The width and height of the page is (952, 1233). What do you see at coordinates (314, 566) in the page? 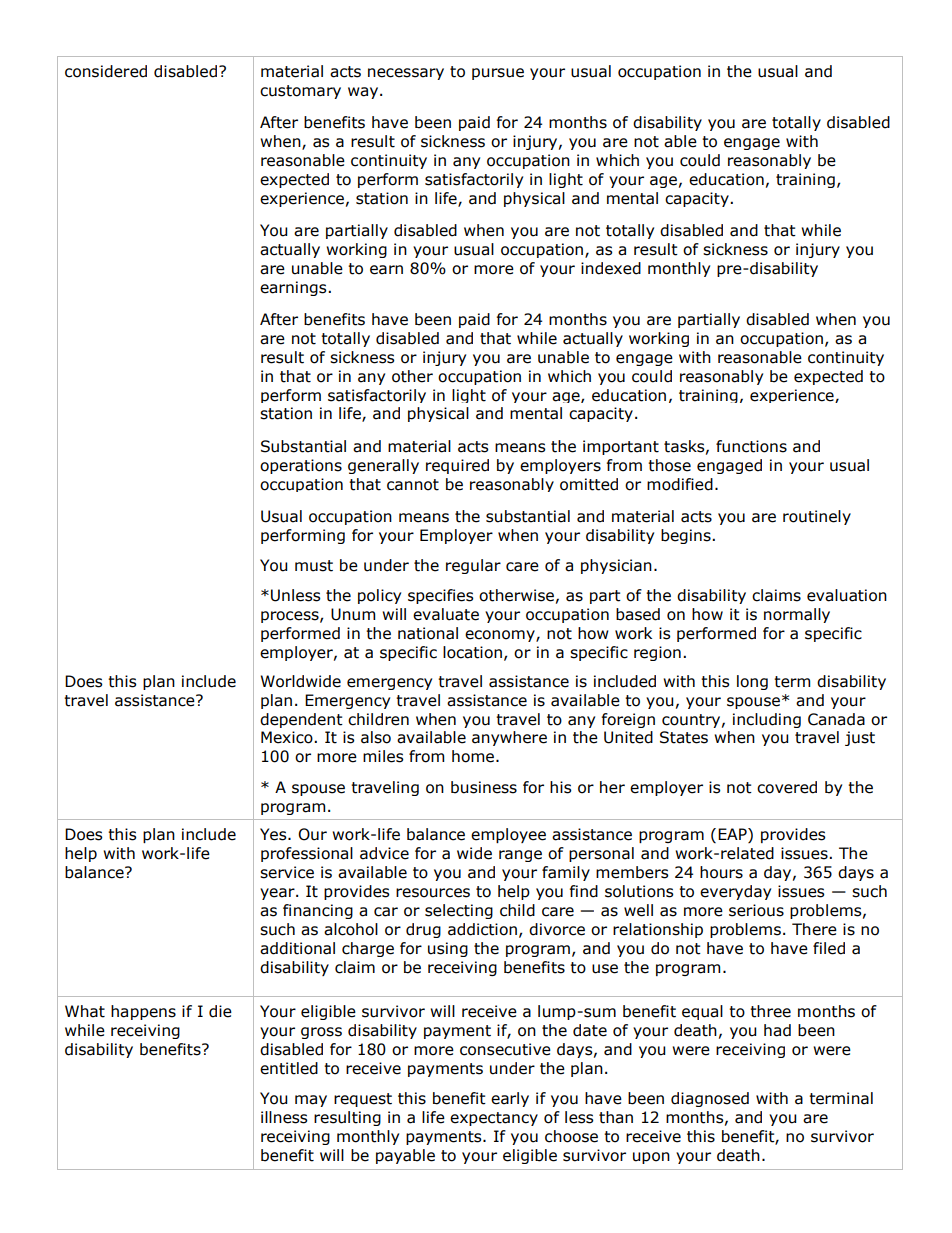
I see `must` at bounding box center [314, 566].
